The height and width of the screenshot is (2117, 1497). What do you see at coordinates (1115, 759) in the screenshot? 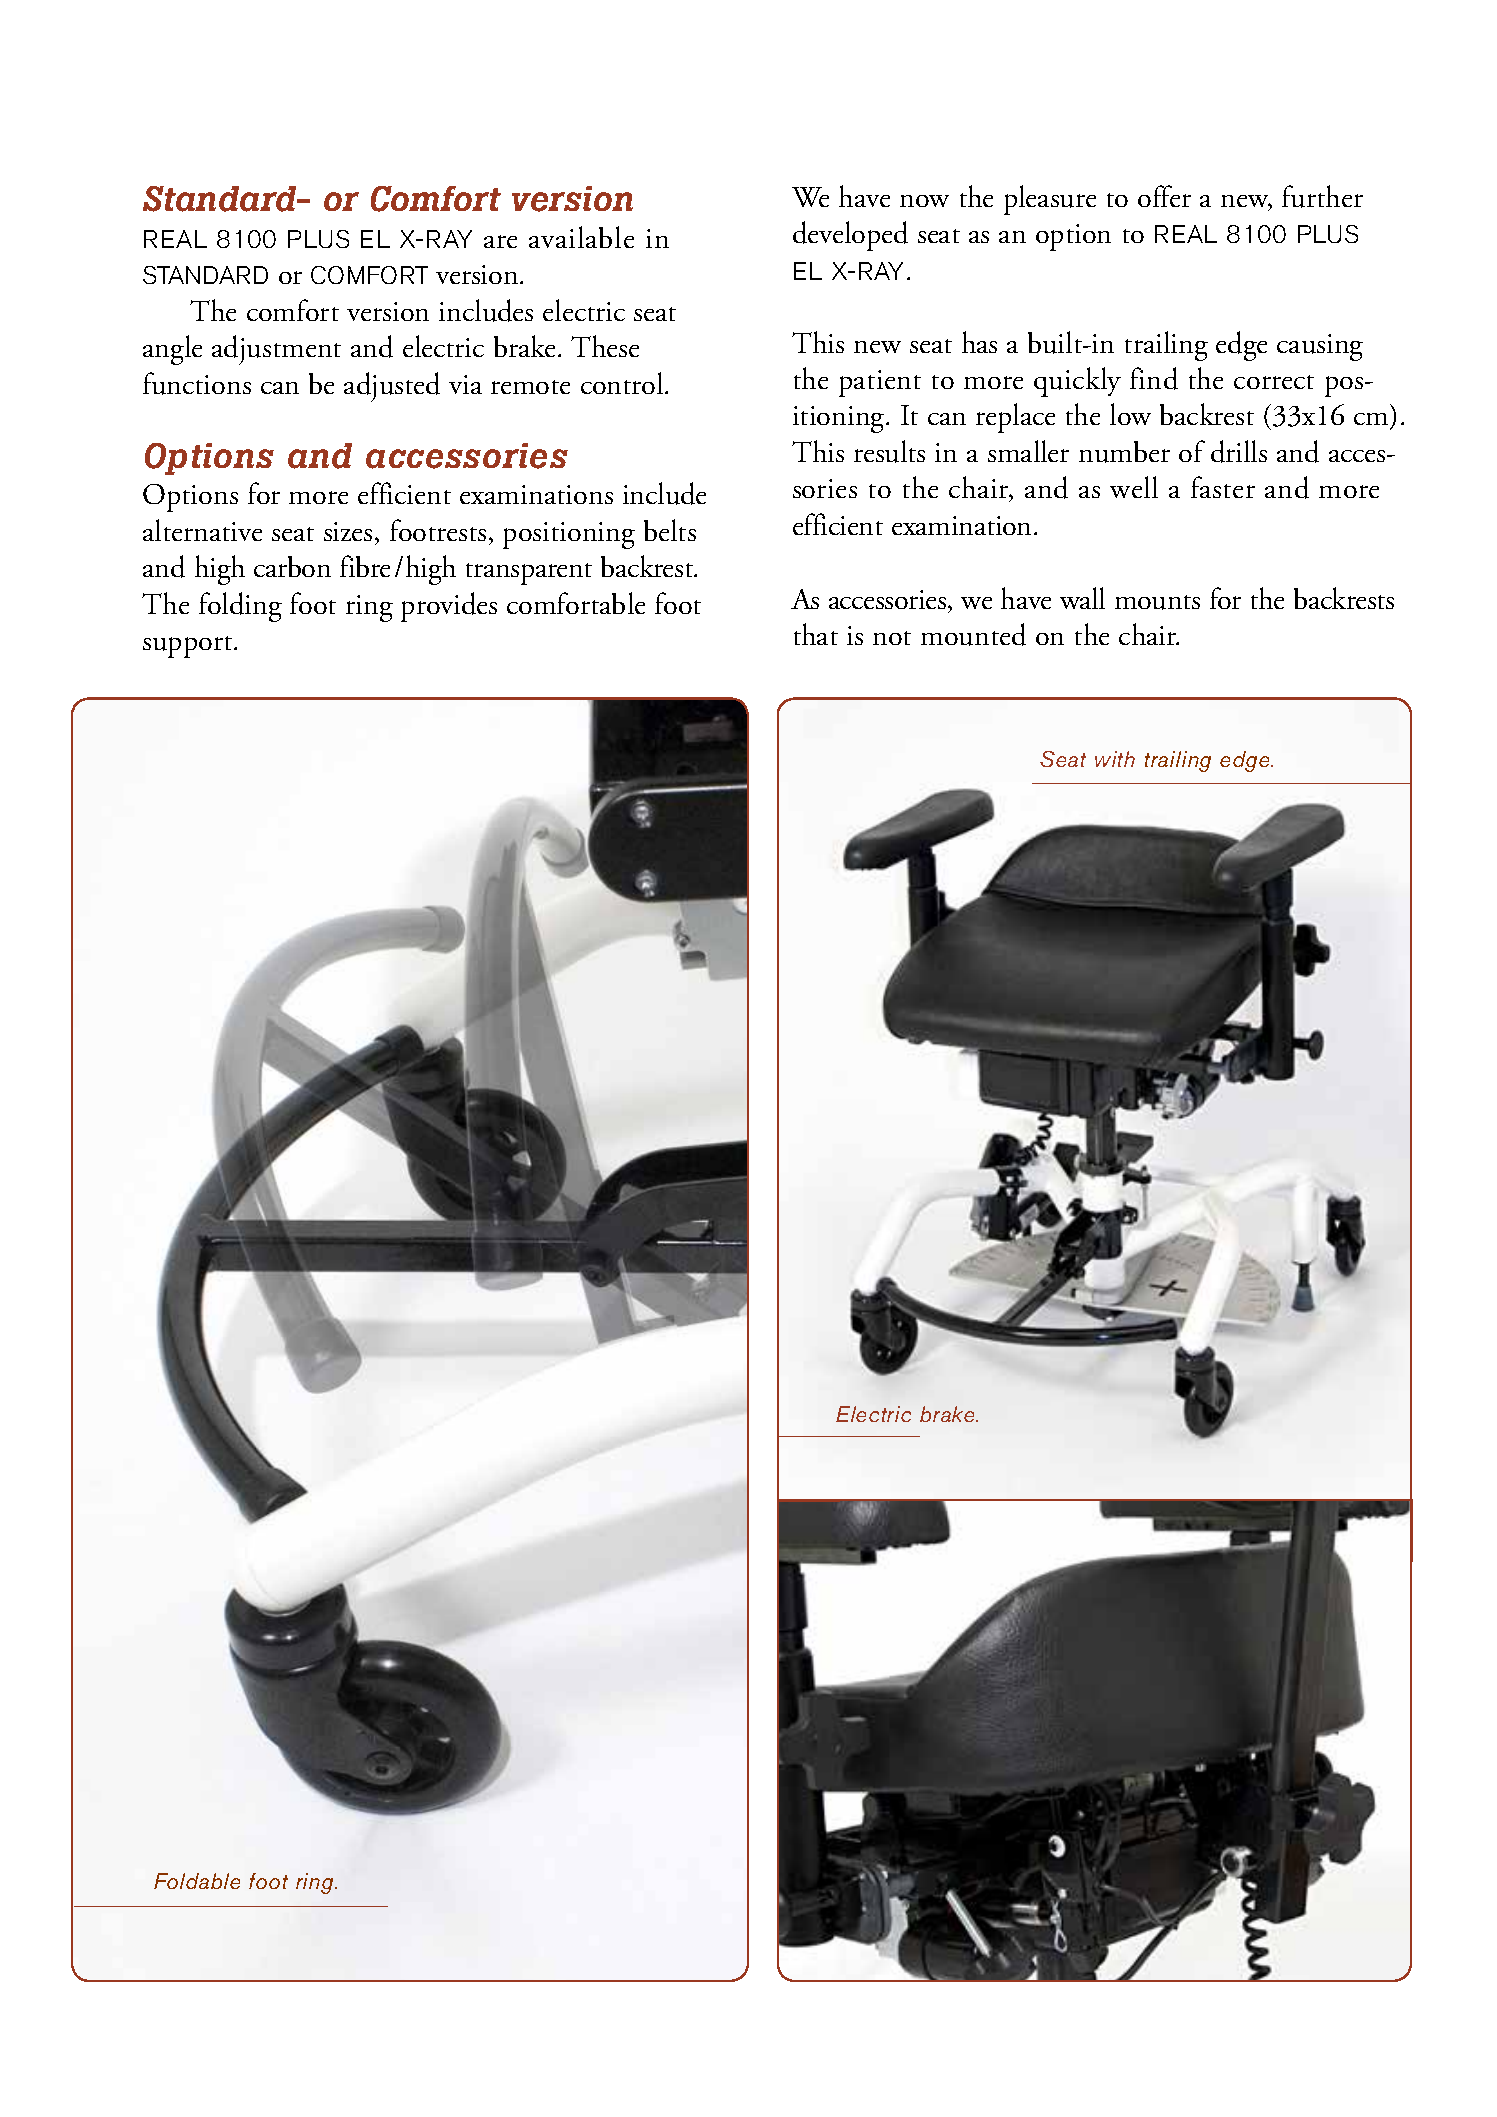
I see `with` at bounding box center [1115, 759].
